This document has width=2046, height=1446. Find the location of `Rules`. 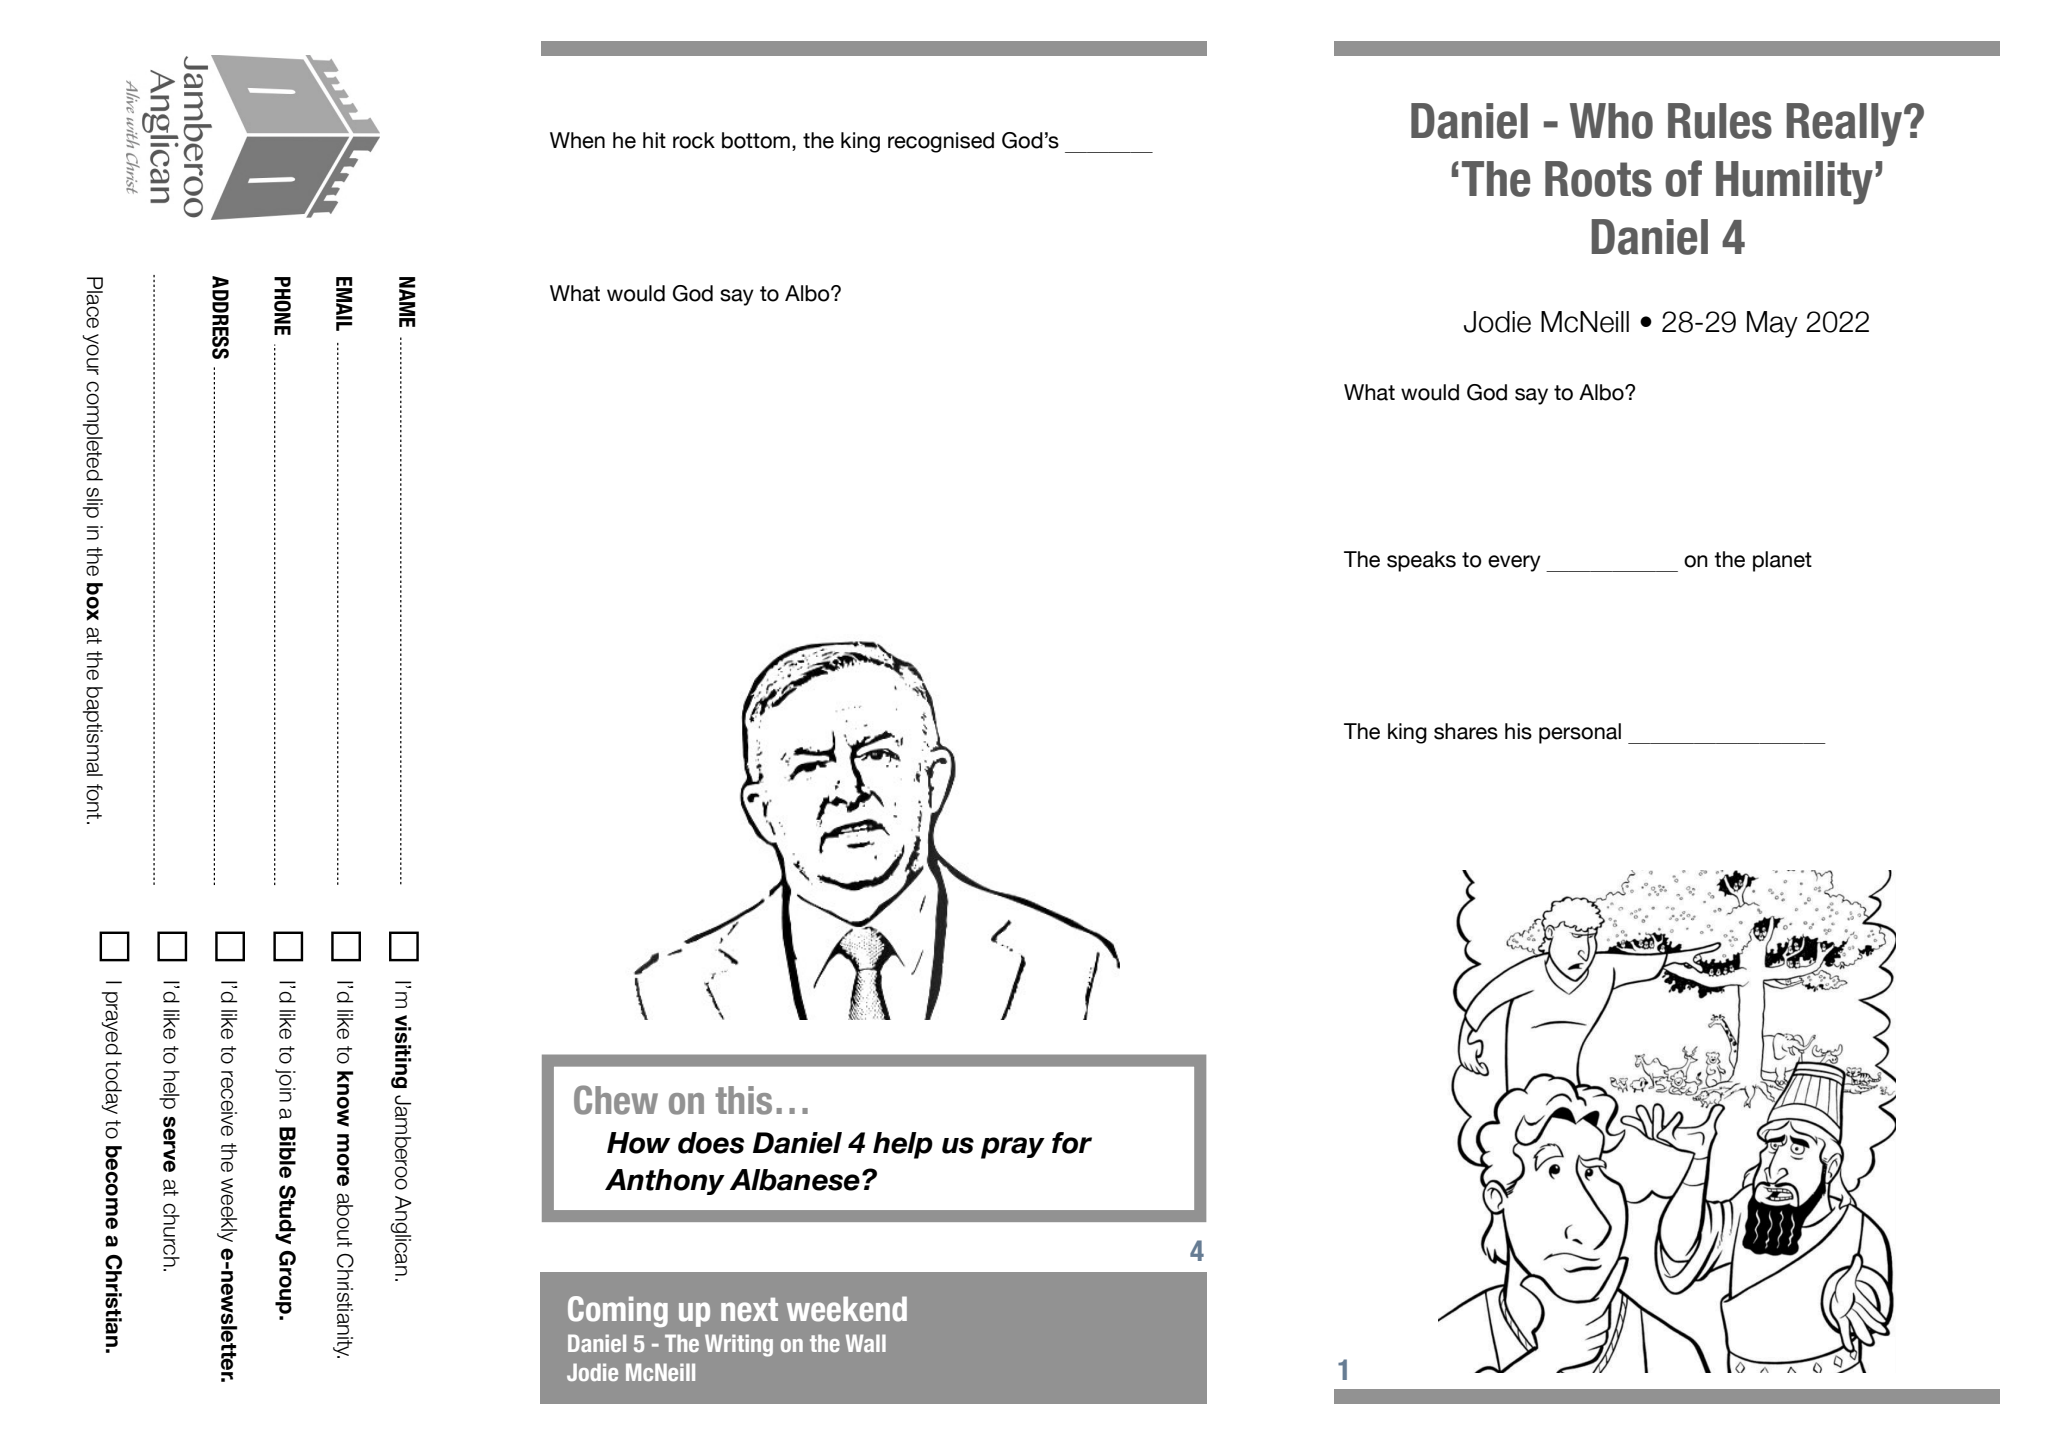

Rules is located at coordinates (1720, 121).
